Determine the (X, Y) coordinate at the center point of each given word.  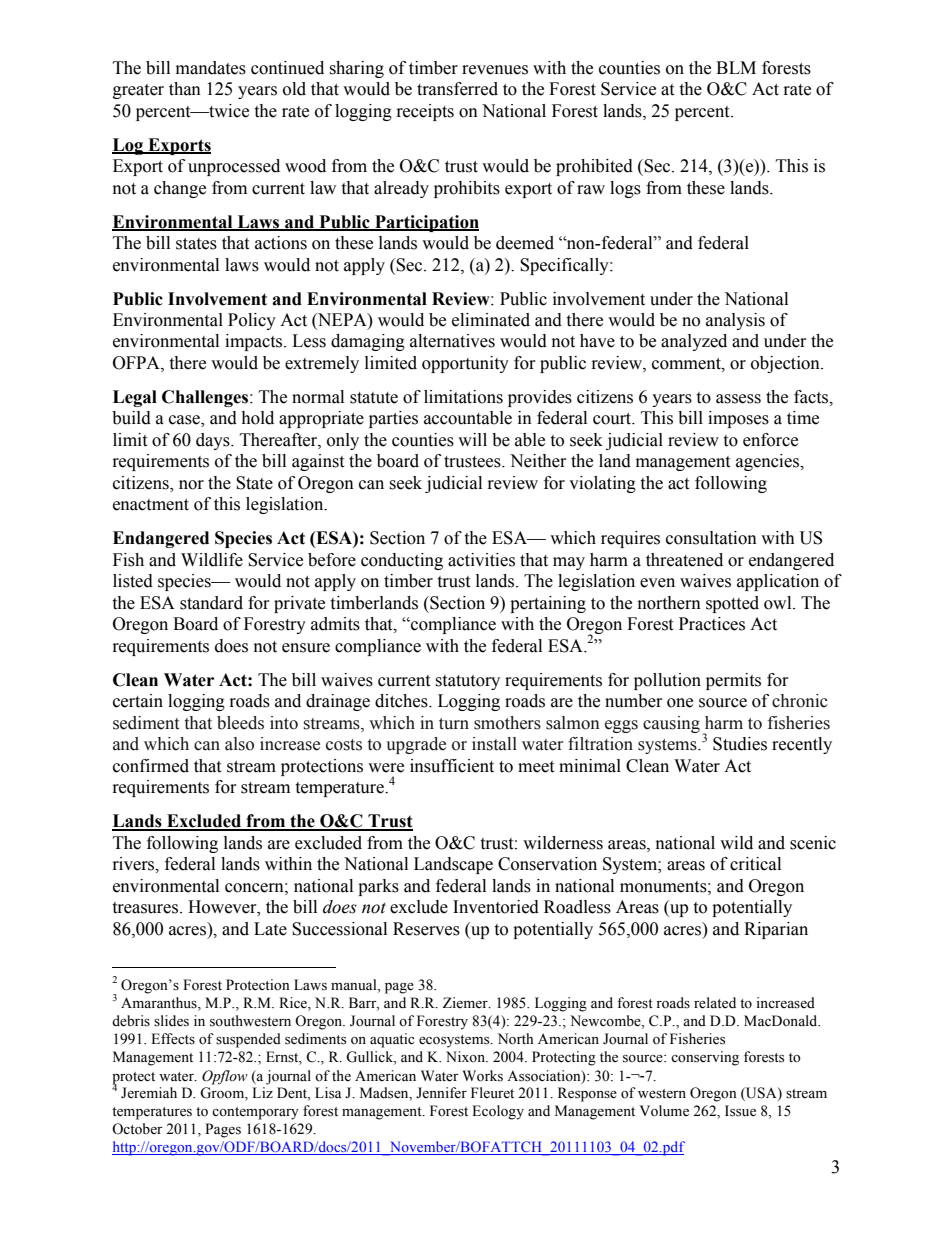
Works (482, 1076)
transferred (457, 89)
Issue (740, 1111)
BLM (736, 67)
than (185, 89)
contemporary (255, 1113)
